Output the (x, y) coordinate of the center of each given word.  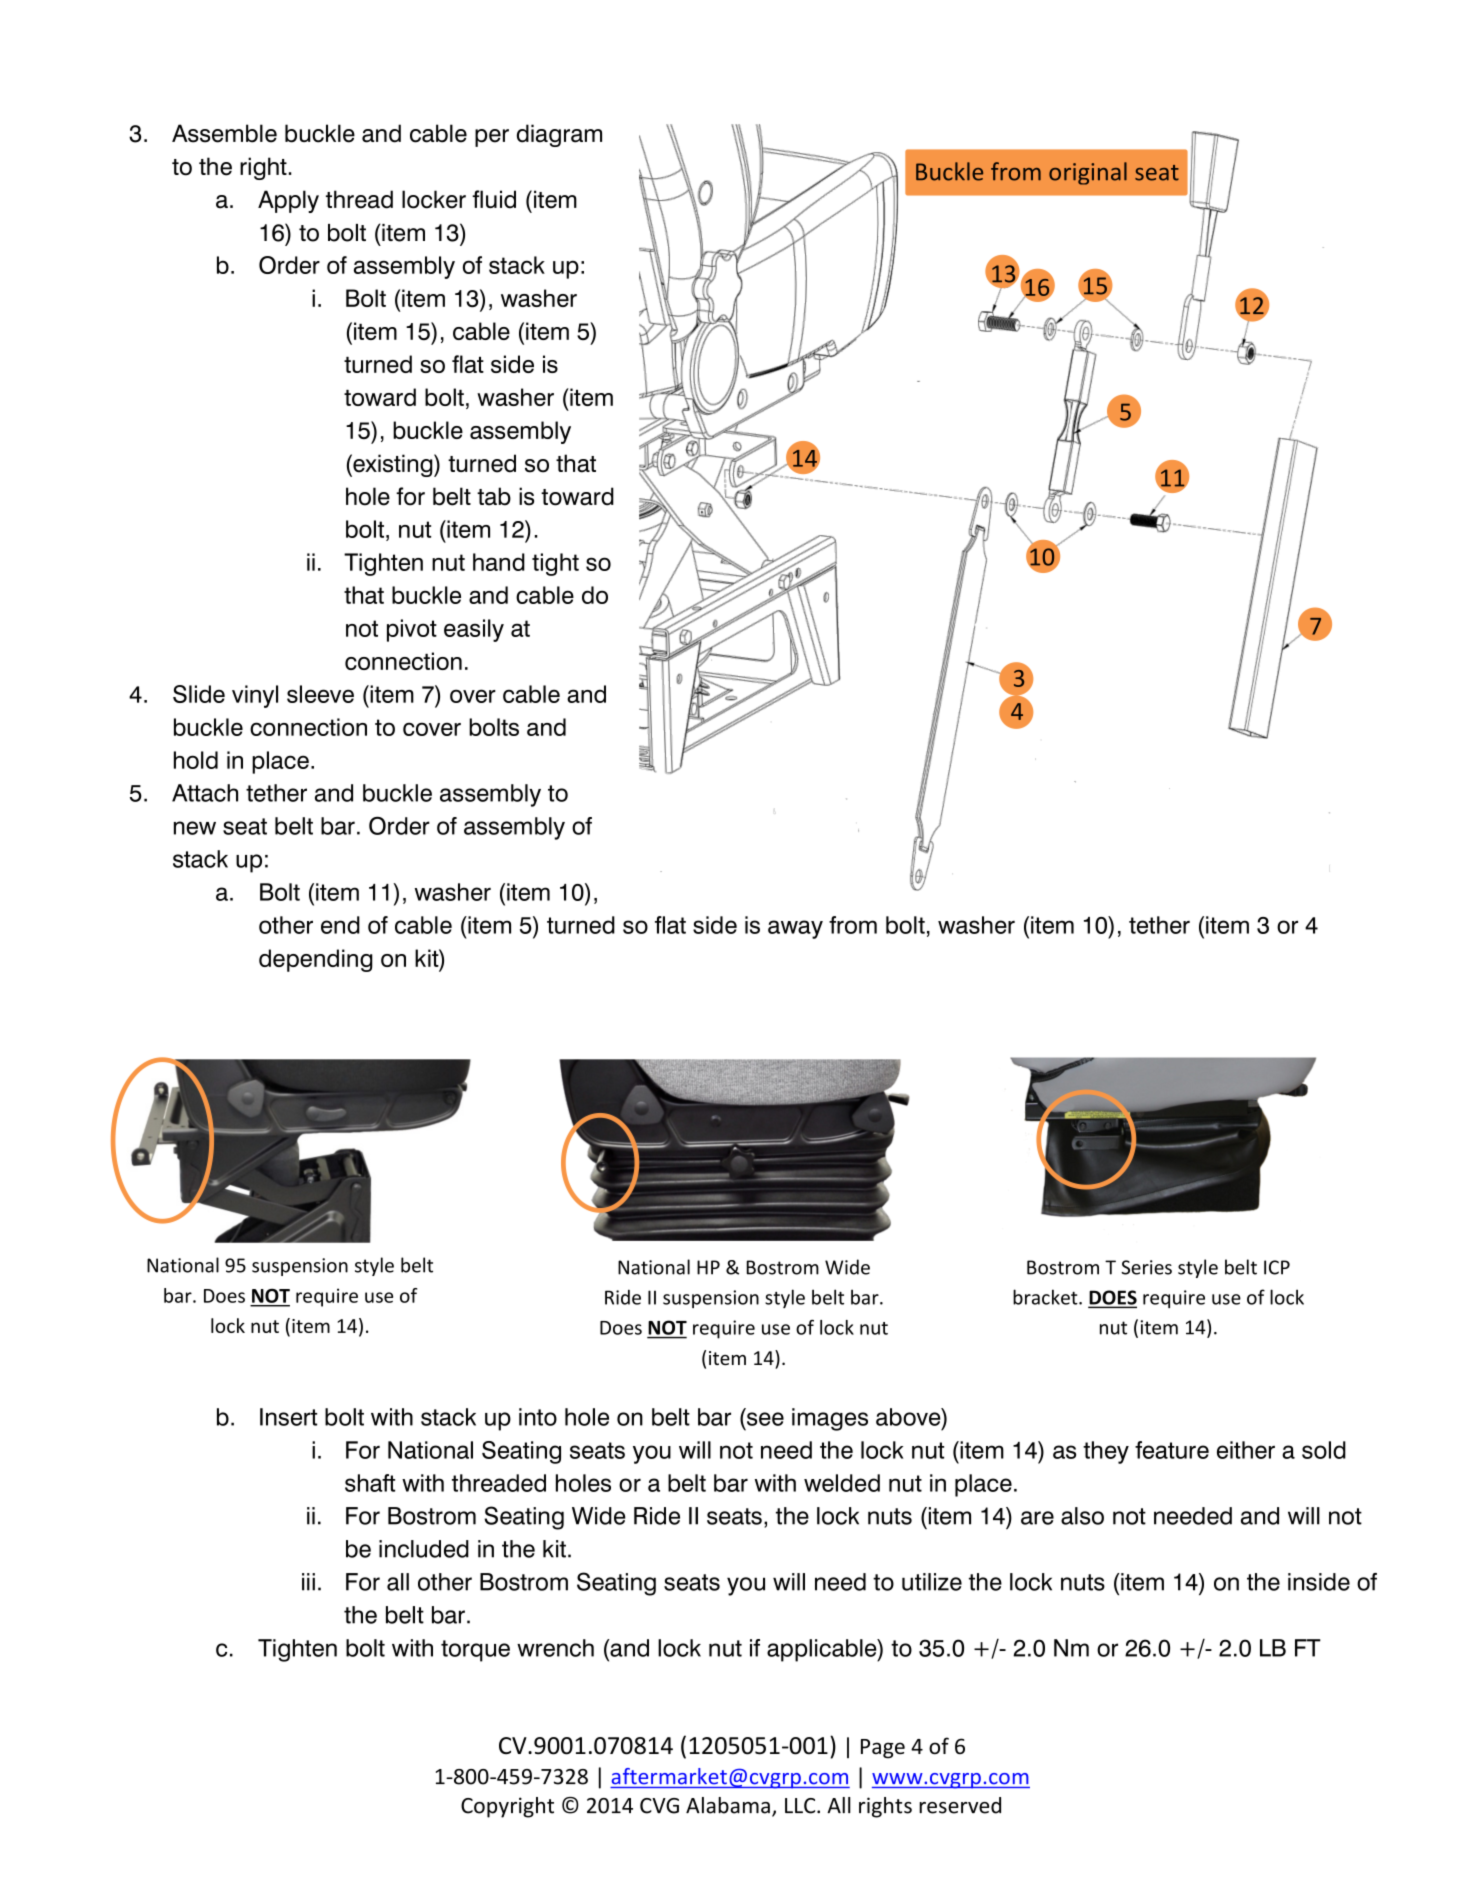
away (795, 929)
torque (475, 1651)
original (1088, 173)
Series (1146, 1267)
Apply (288, 201)
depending (316, 960)
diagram (559, 135)
